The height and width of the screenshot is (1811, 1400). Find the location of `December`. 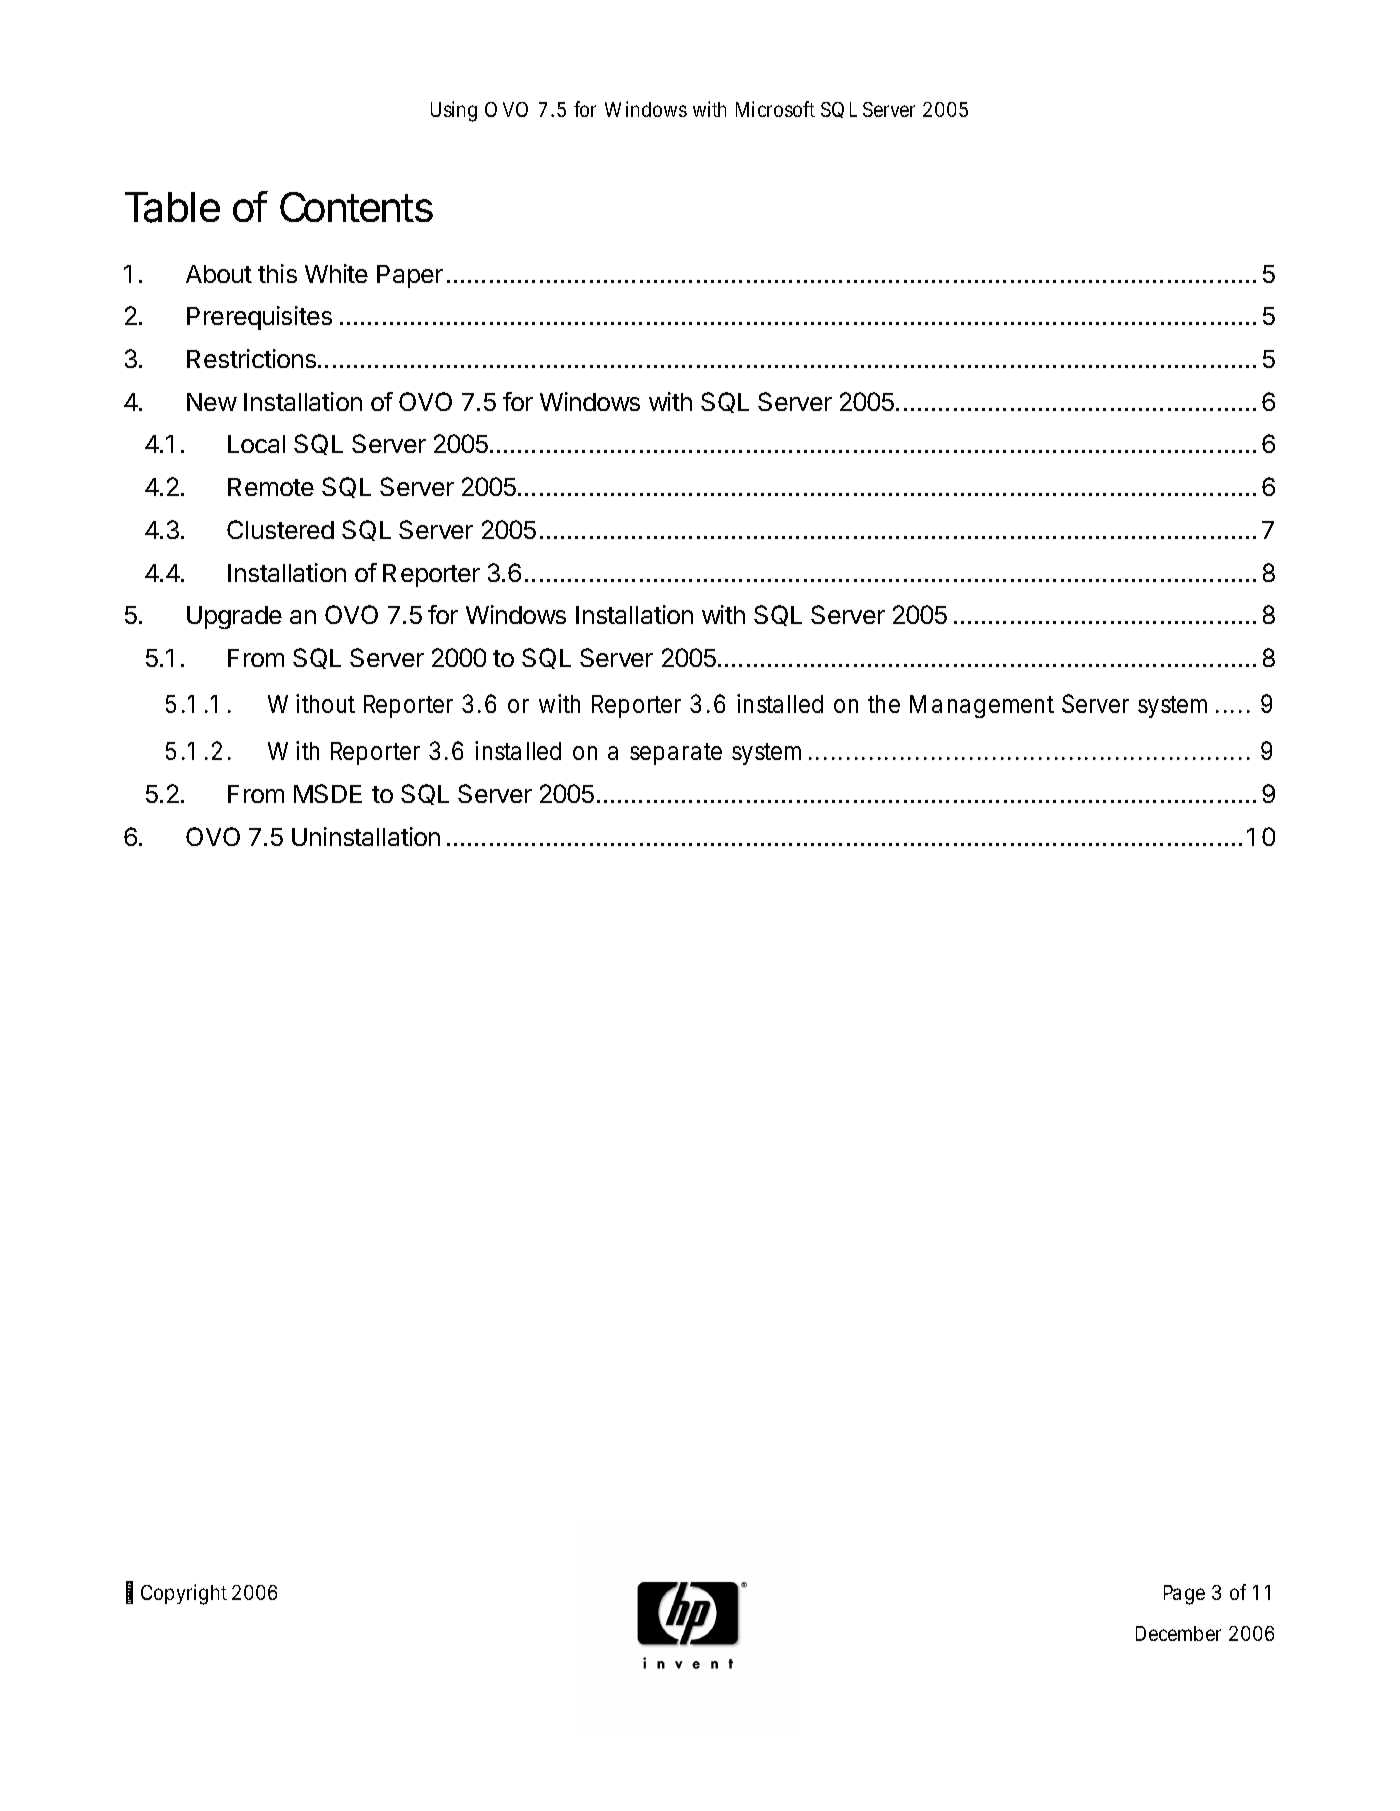

December is located at coordinates (1178, 1633).
